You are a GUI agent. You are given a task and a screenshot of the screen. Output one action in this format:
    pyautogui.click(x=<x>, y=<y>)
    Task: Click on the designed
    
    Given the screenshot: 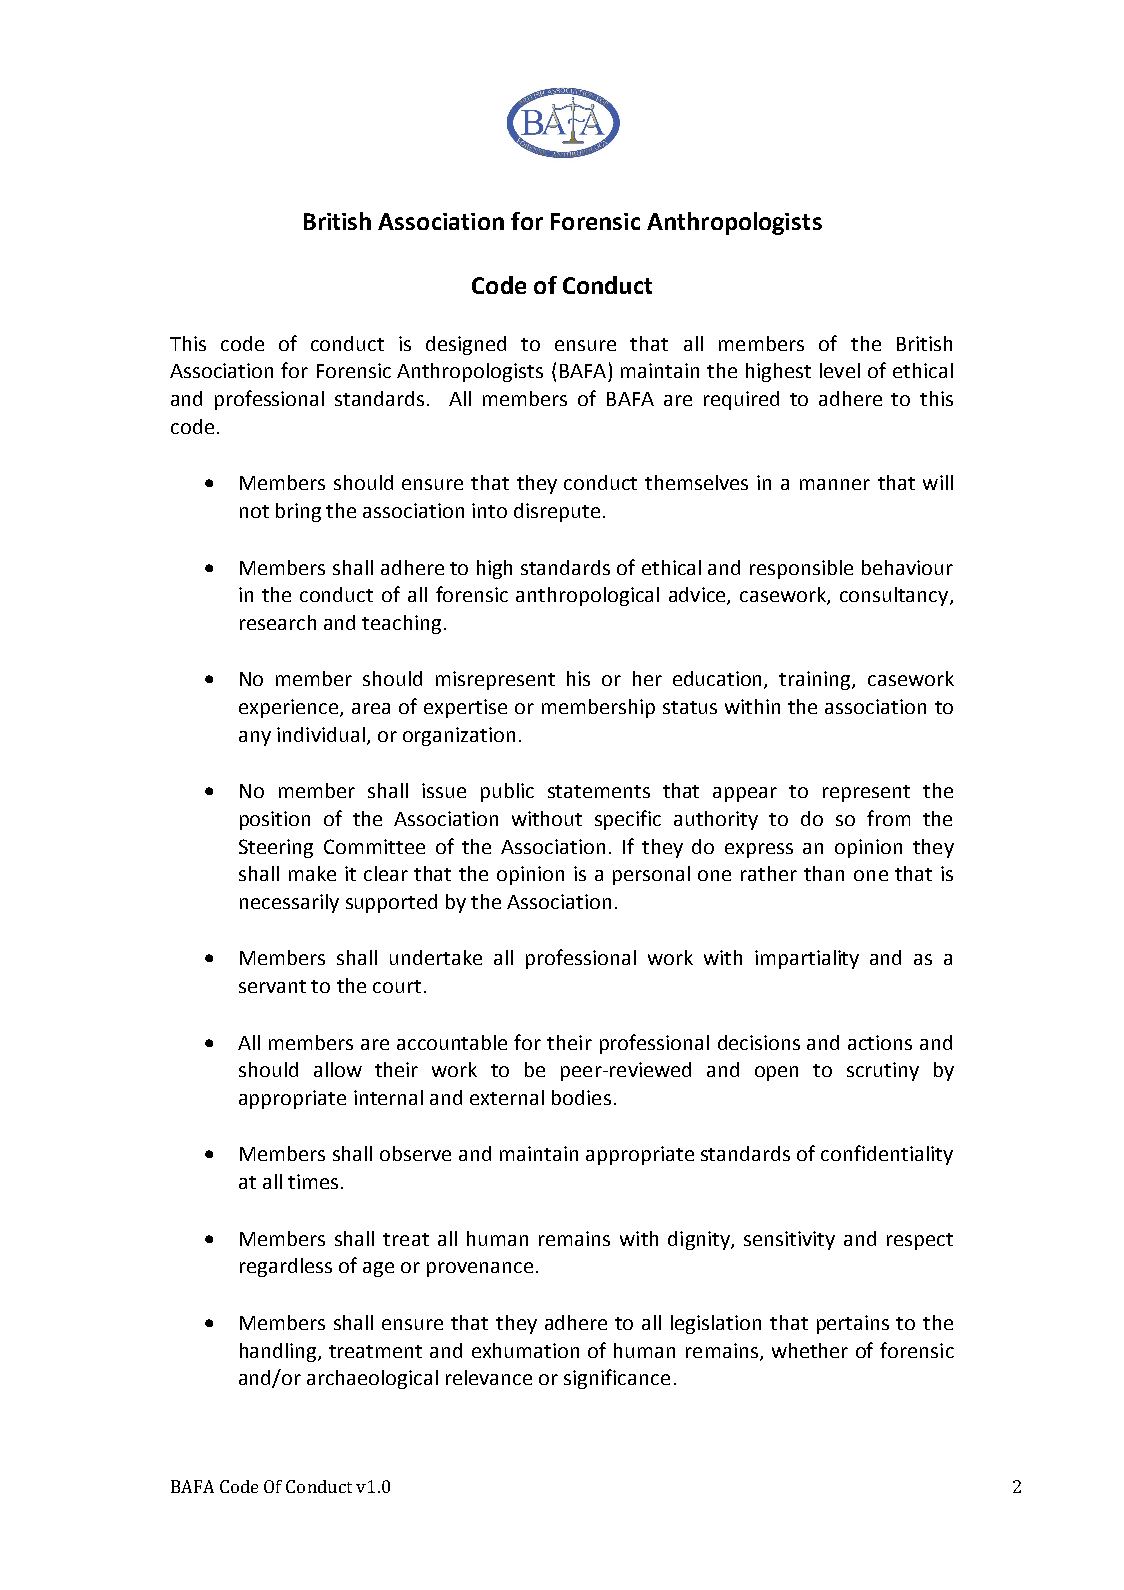 What is the action you would take?
    pyautogui.click(x=466, y=345)
